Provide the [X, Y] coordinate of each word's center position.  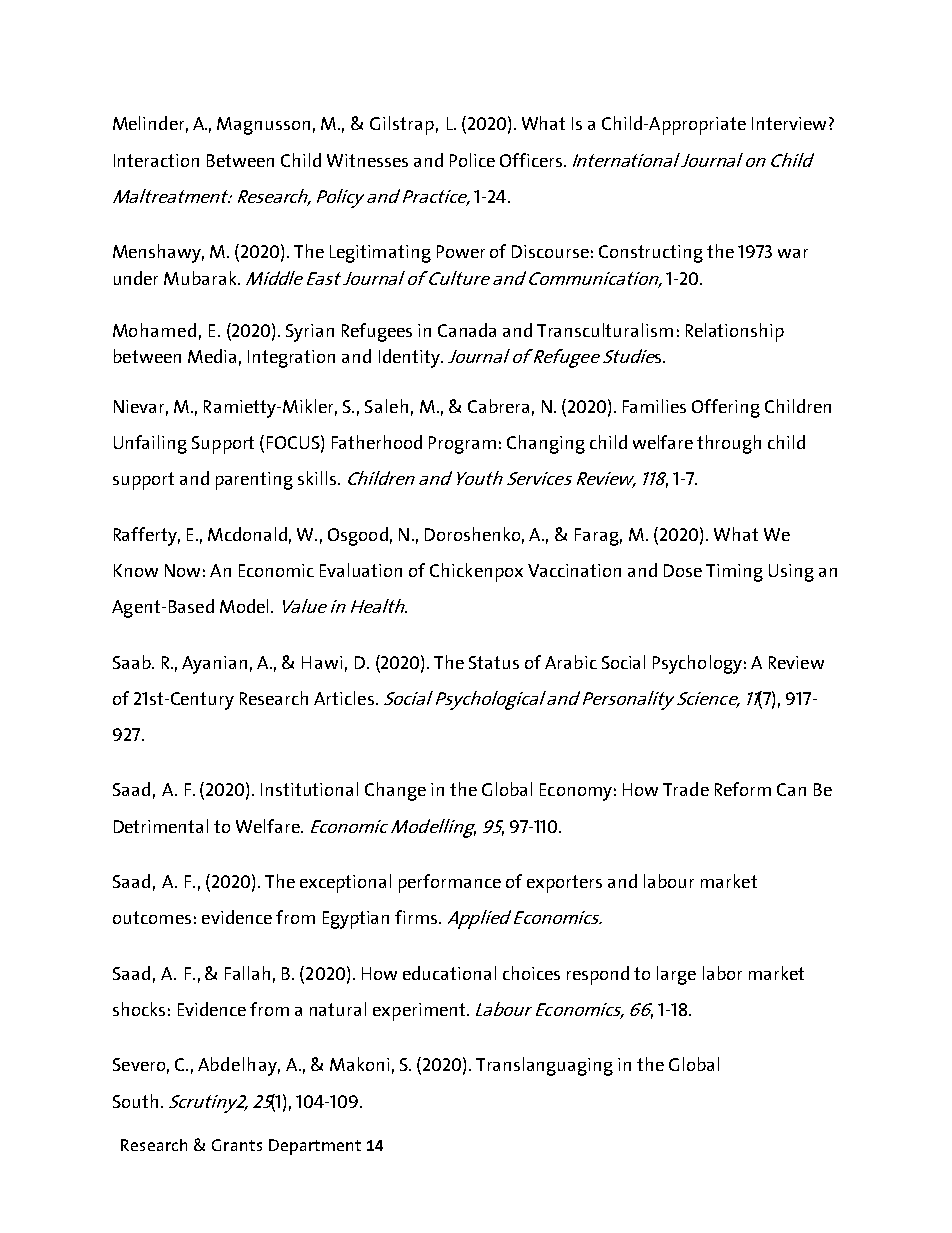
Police [472, 160]
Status [494, 662]
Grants [237, 1145]
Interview [789, 123]
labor [722, 973]
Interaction [156, 160]
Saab [133, 662]
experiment [420, 1012]
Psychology [697, 664]
